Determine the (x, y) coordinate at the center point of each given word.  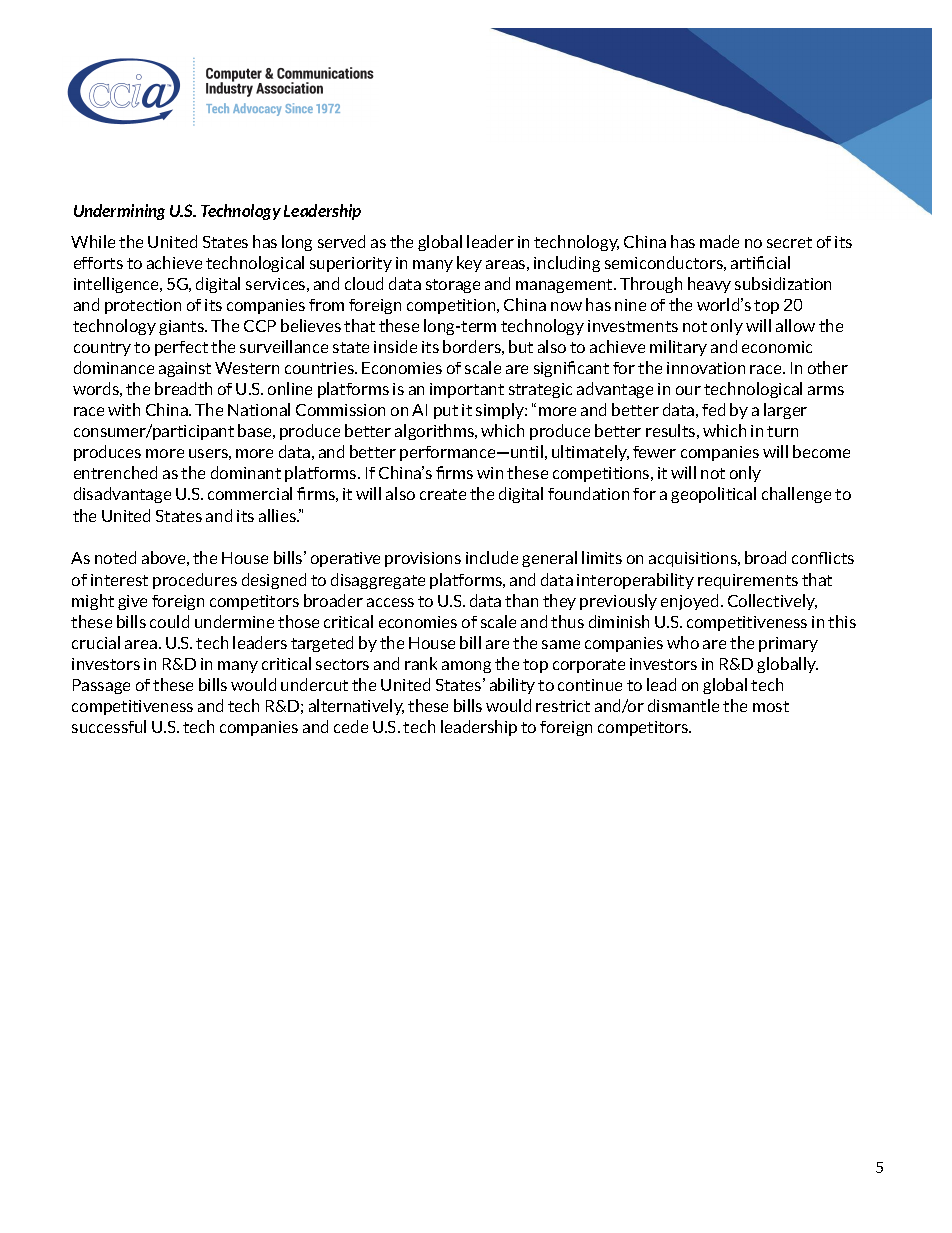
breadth (183, 388)
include (492, 557)
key (469, 264)
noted (115, 557)
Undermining (119, 212)
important (467, 390)
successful (109, 726)
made (719, 241)
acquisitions (694, 559)
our (688, 390)
